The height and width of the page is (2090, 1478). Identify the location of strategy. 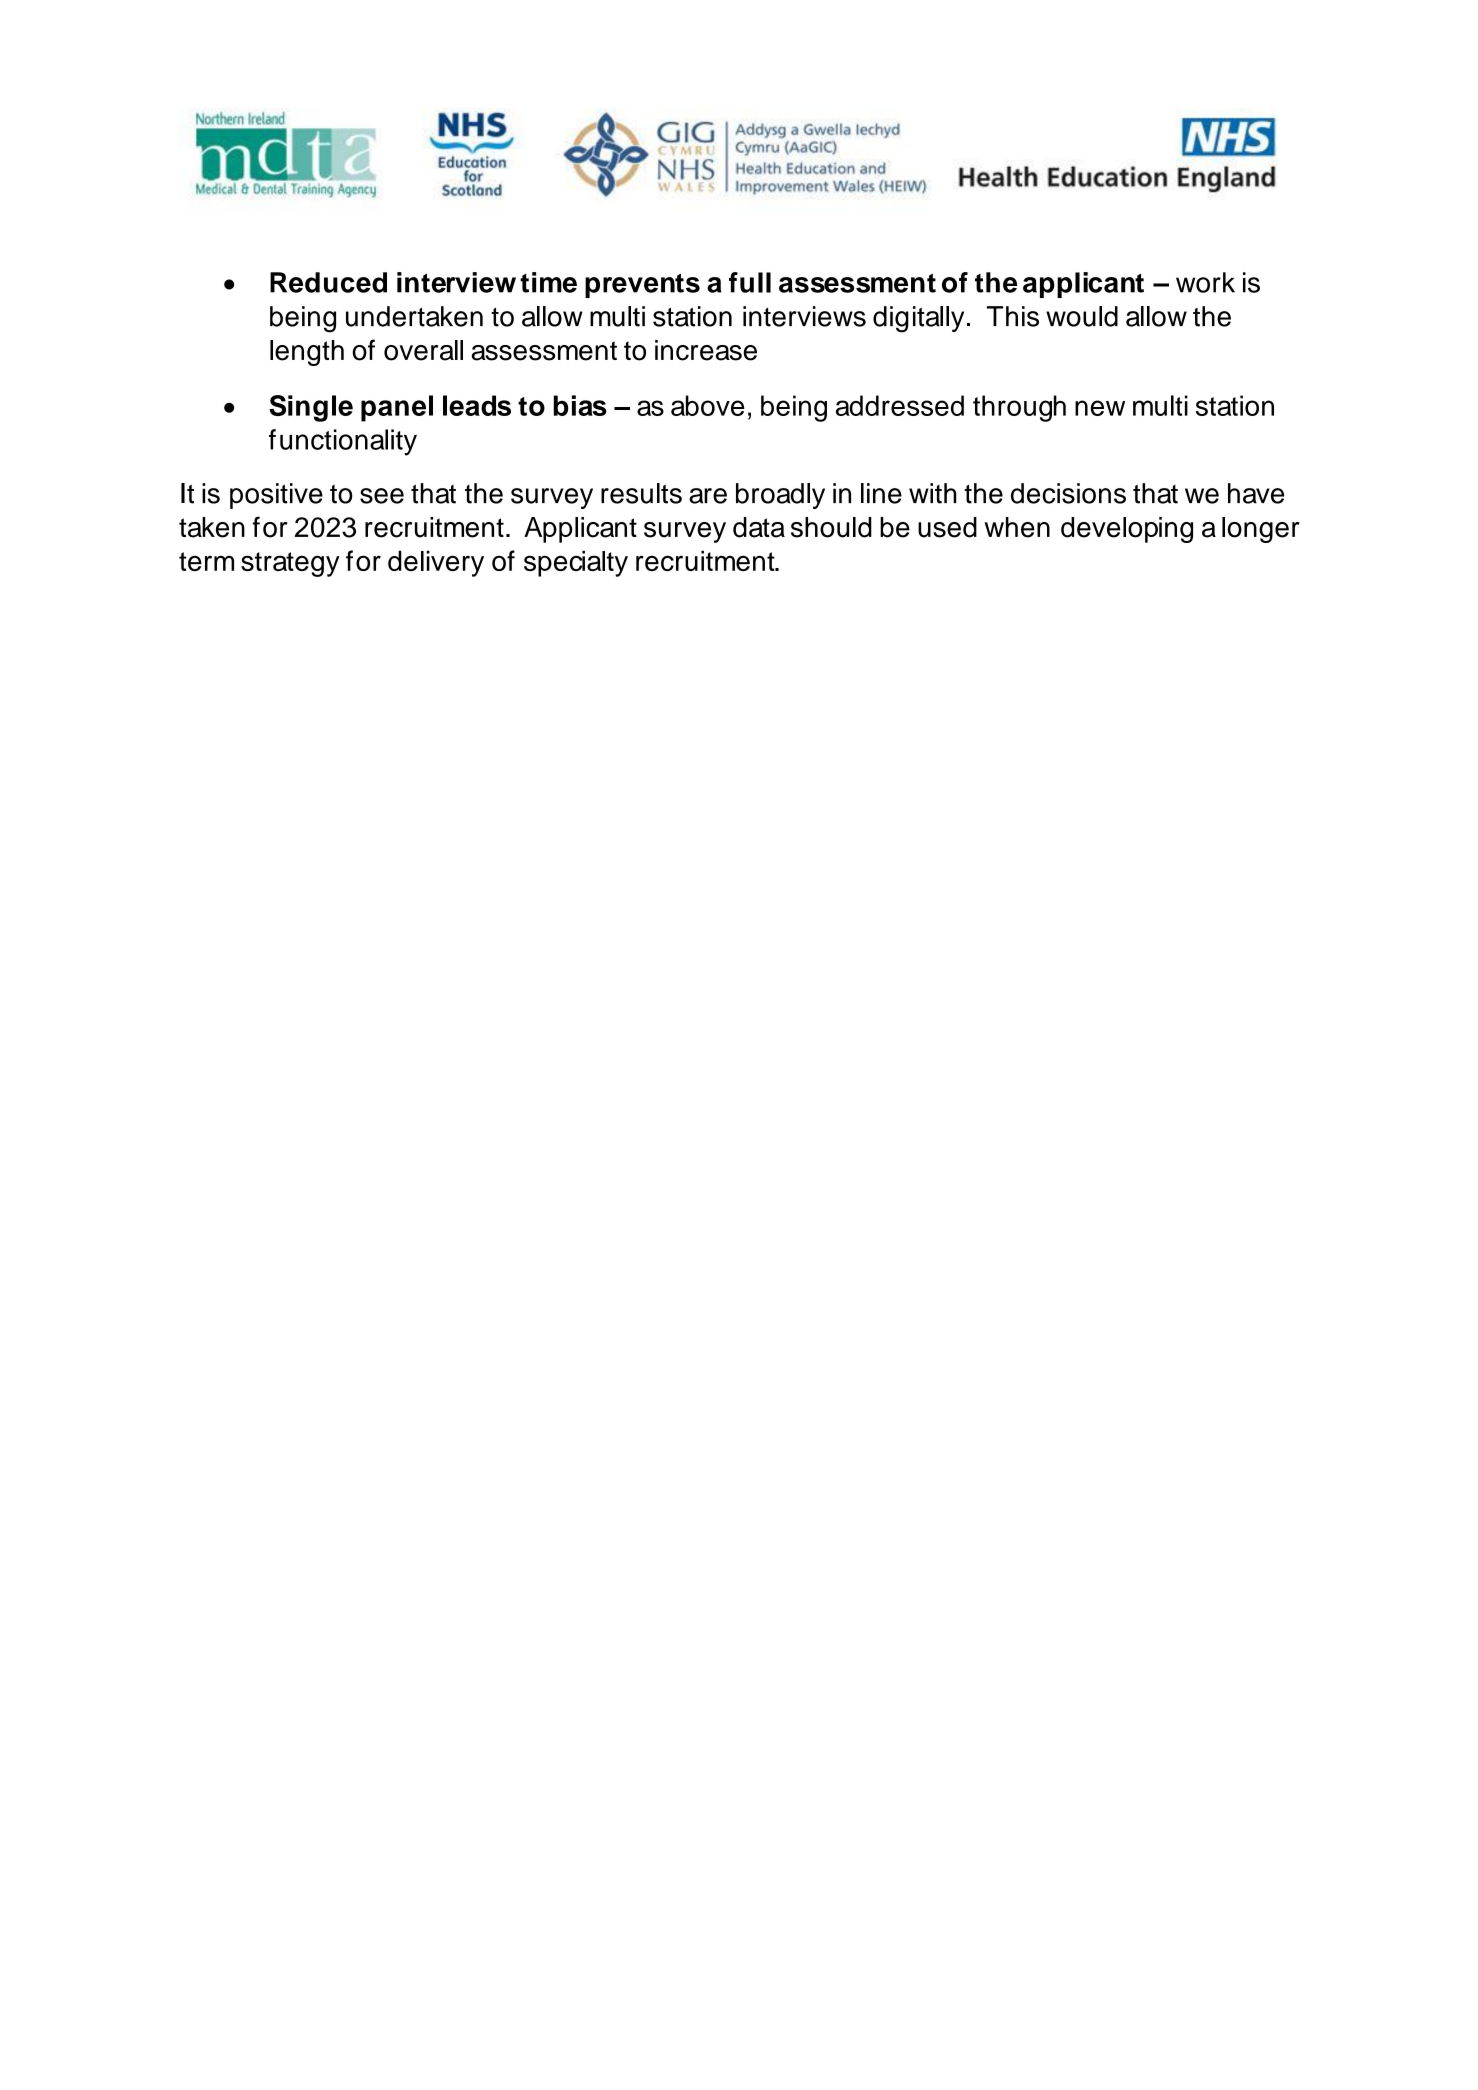
(290, 564).
